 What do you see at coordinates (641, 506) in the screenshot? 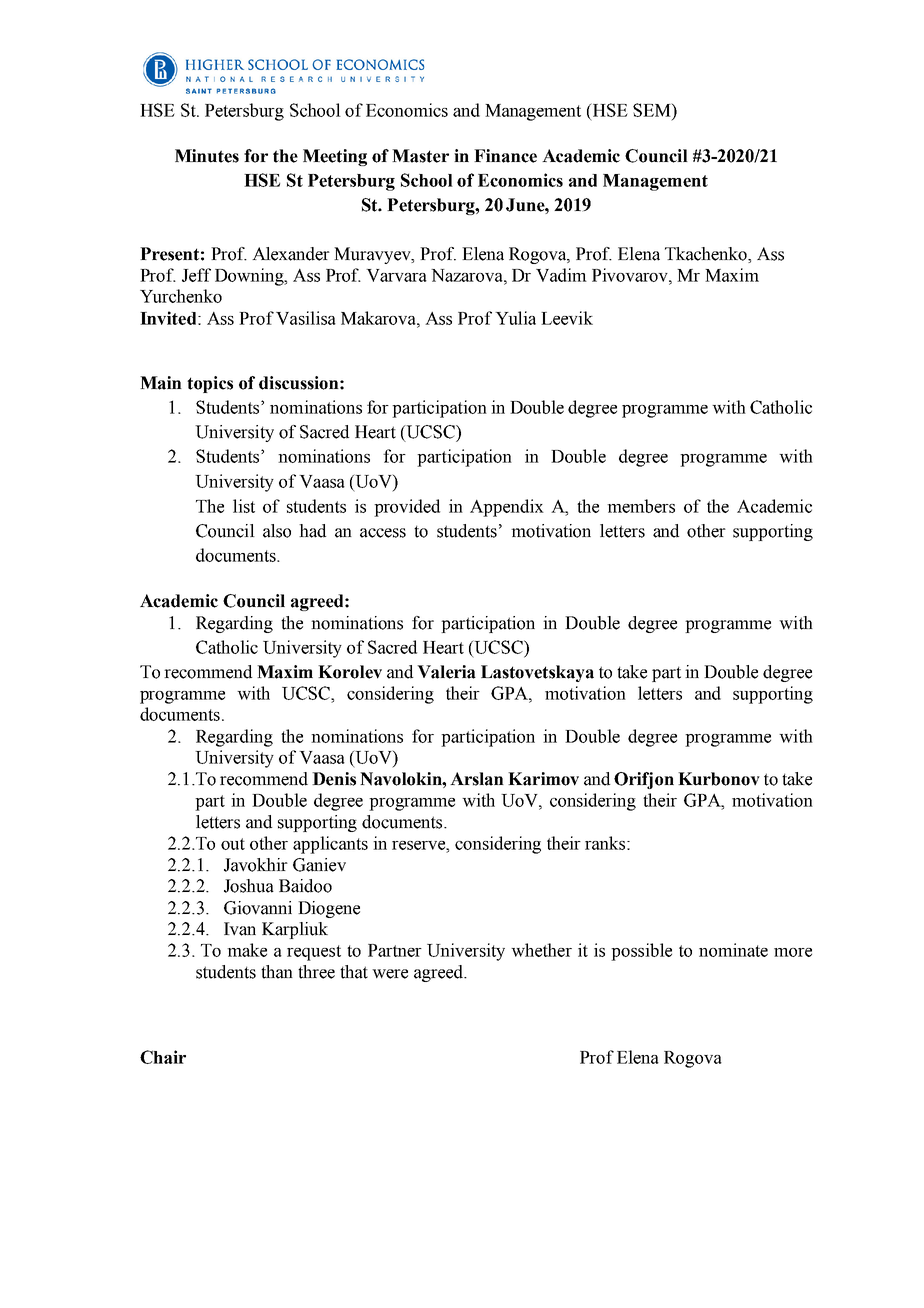
I see `members` at bounding box center [641, 506].
